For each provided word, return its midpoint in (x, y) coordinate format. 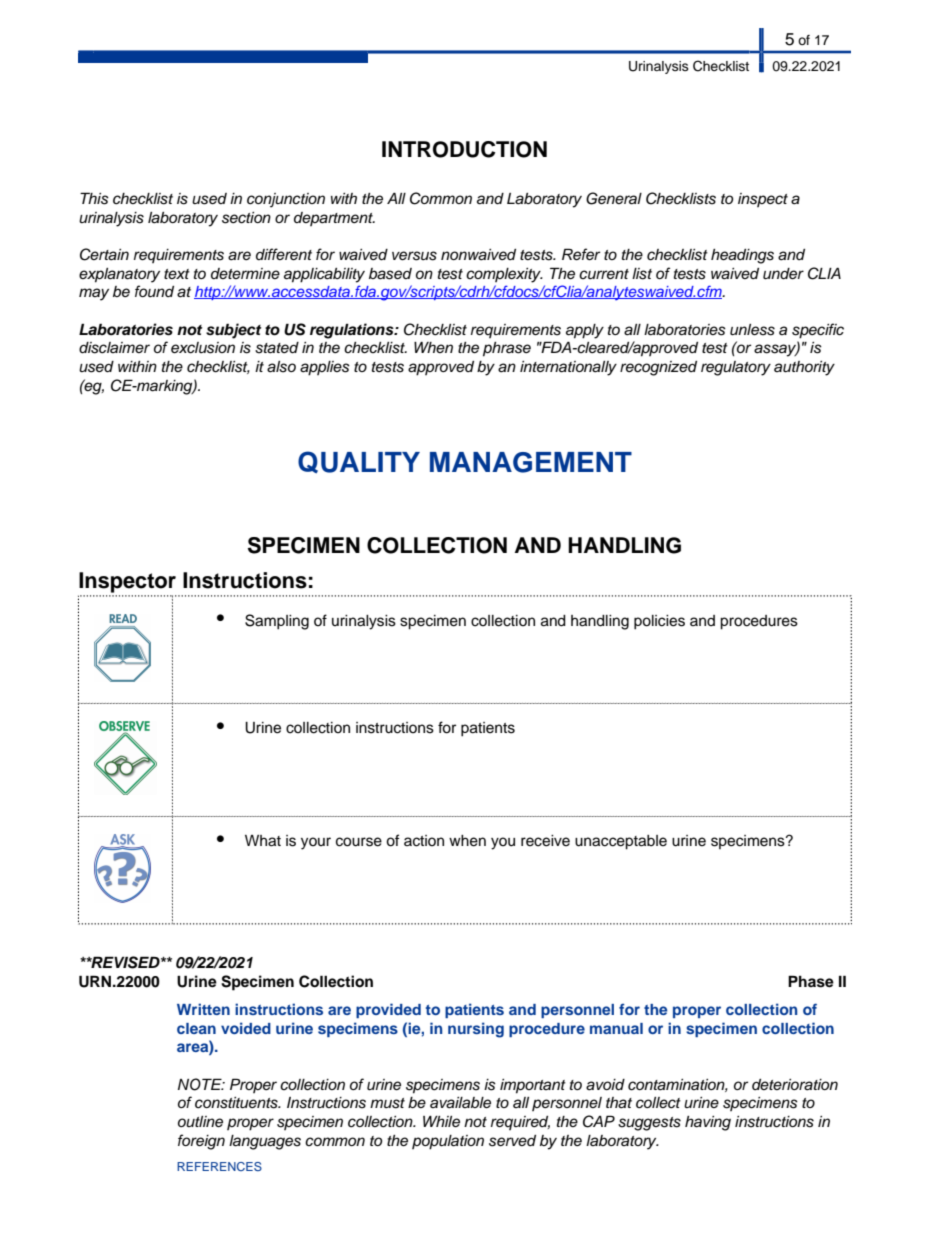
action (424, 841)
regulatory (736, 368)
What (263, 841)
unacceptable (621, 842)
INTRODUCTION (464, 149)
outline (200, 1122)
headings (742, 256)
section (246, 218)
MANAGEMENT (531, 462)
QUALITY (359, 462)
